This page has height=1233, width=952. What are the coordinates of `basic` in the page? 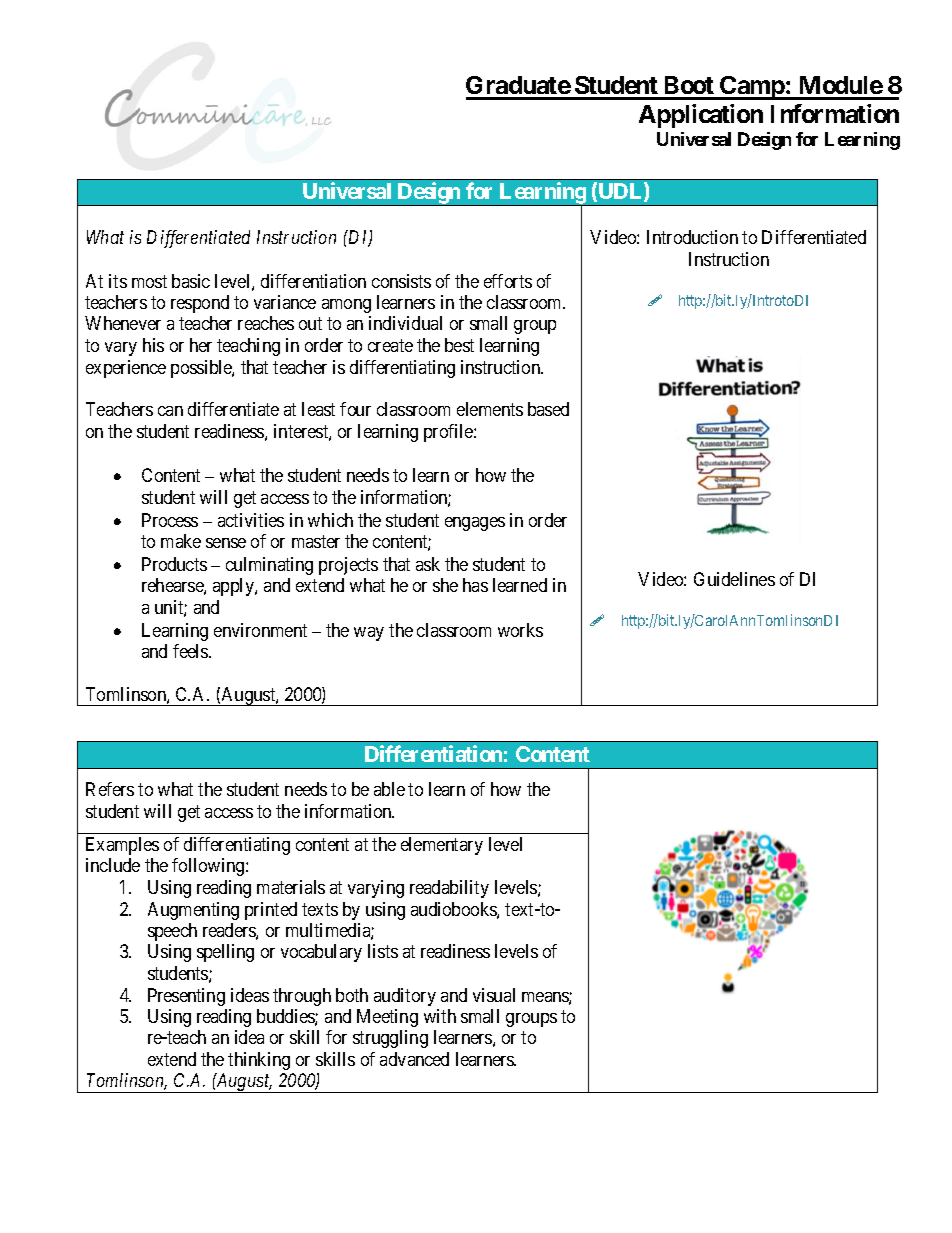 It's located at (191, 281).
